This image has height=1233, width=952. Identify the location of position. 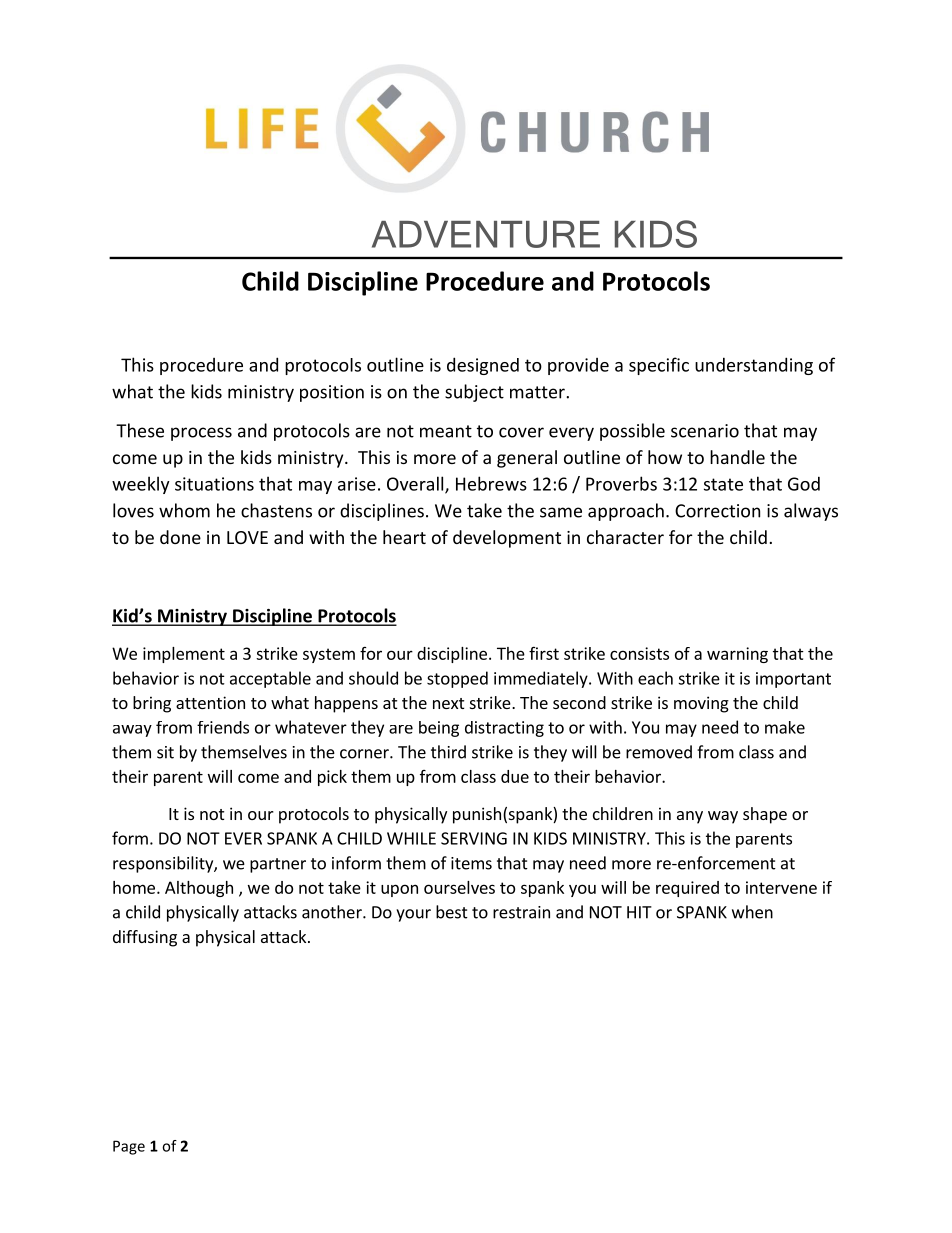
(332, 393).
